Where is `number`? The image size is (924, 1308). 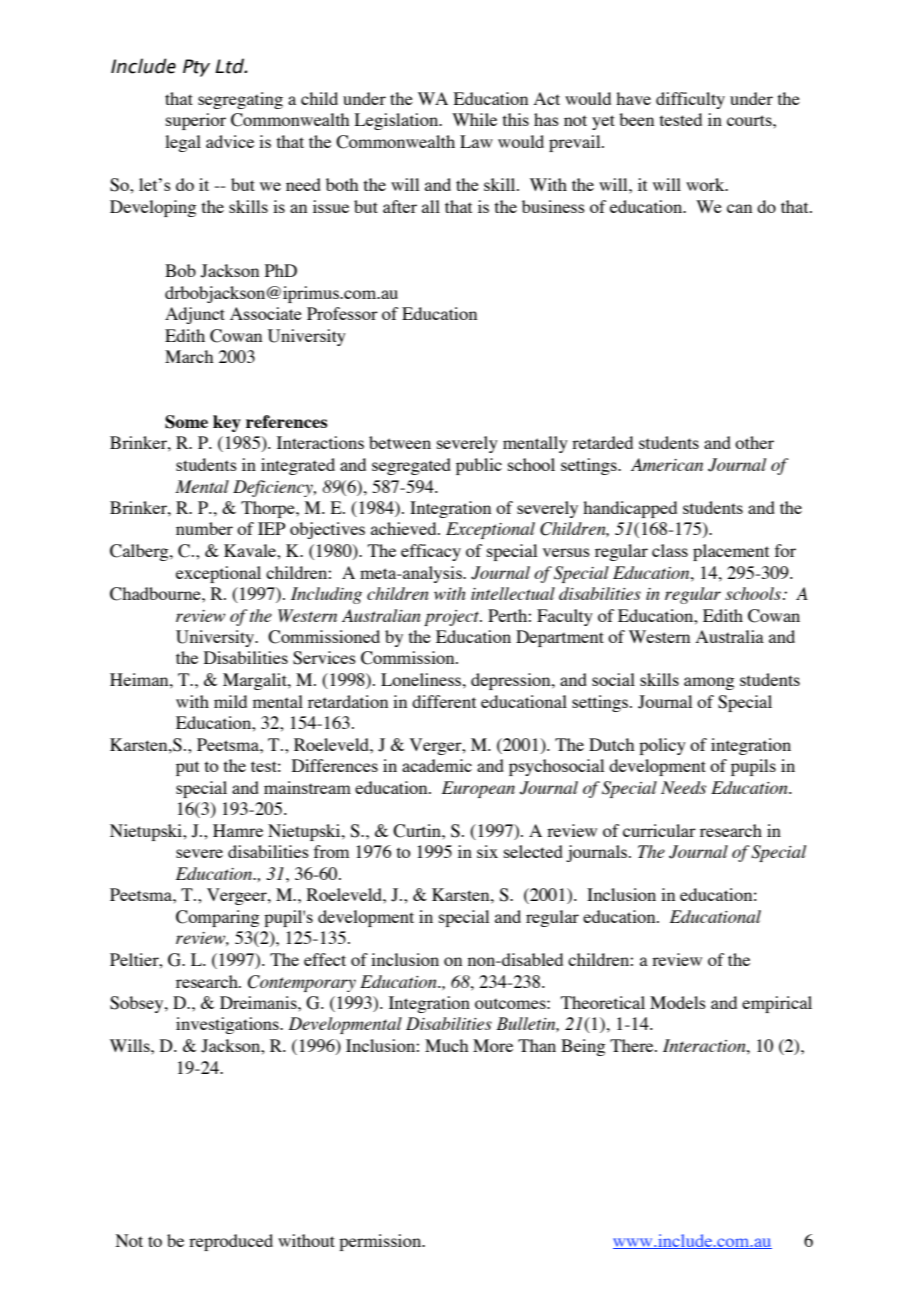 number is located at coordinates (204, 528).
